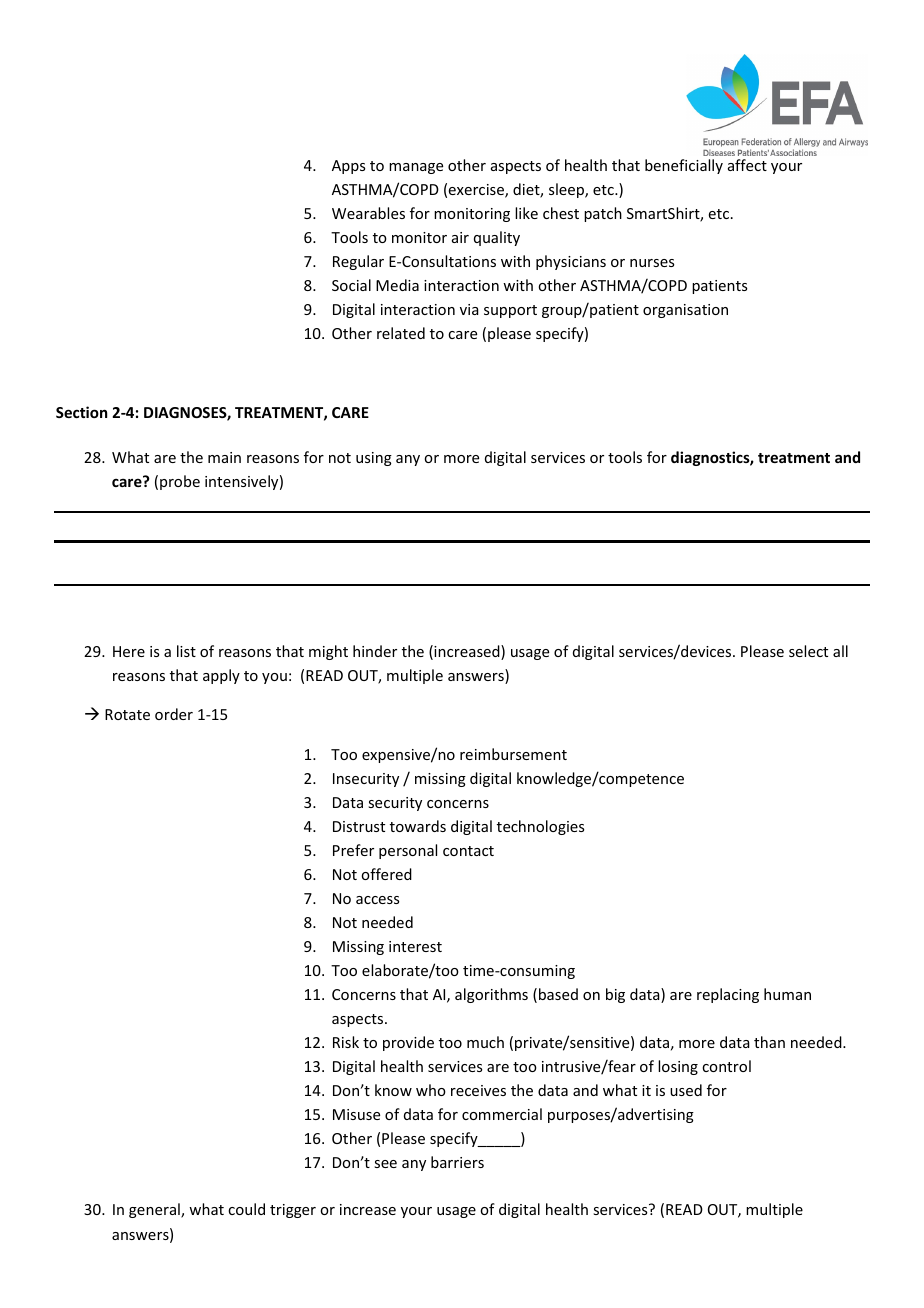 This screenshot has width=924, height=1308. I want to click on Apps, so click(348, 167).
